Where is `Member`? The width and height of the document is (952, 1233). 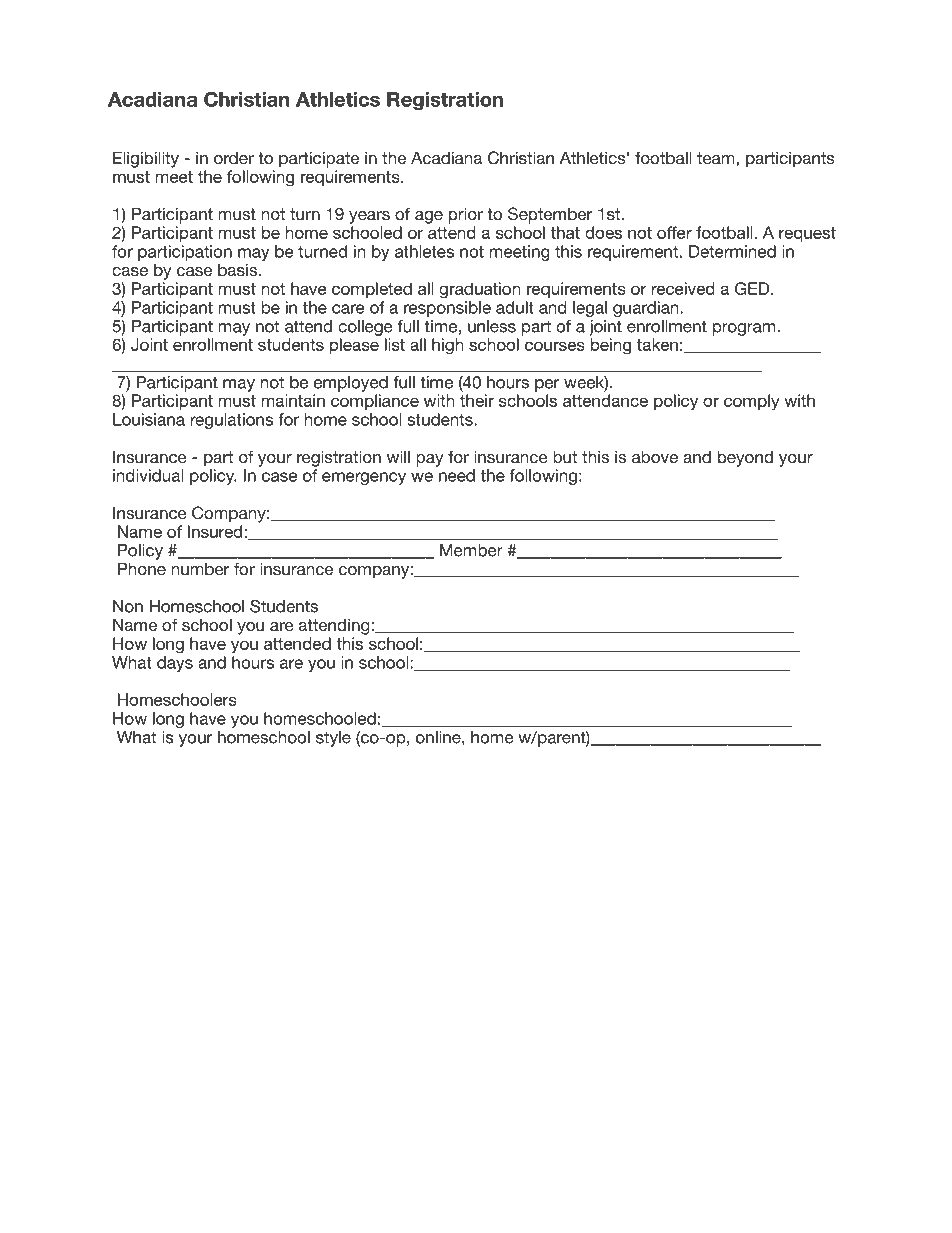 Member is located at coordinates (471, 550).
